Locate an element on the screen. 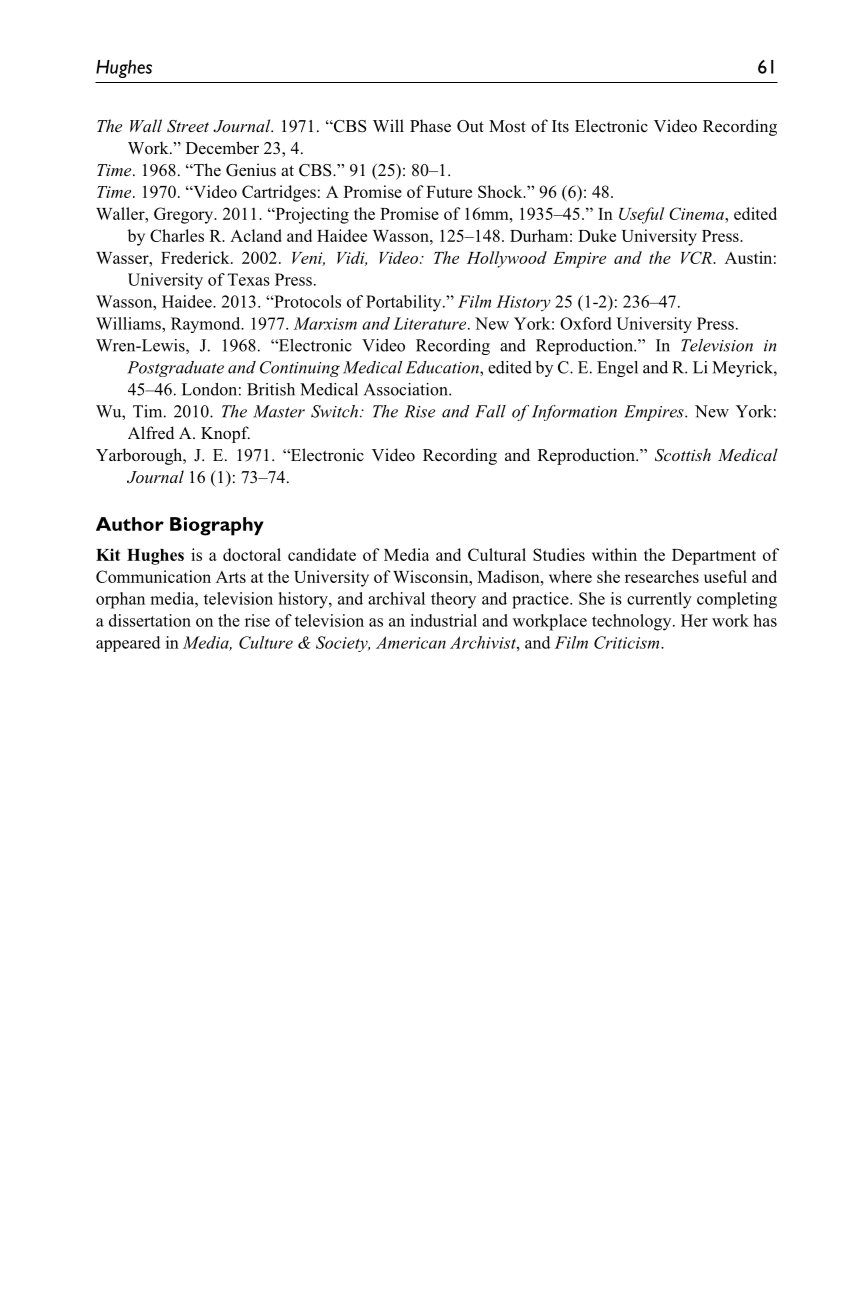 The image size is (861, 1292). Phase is located at coordinates (430, 126).
